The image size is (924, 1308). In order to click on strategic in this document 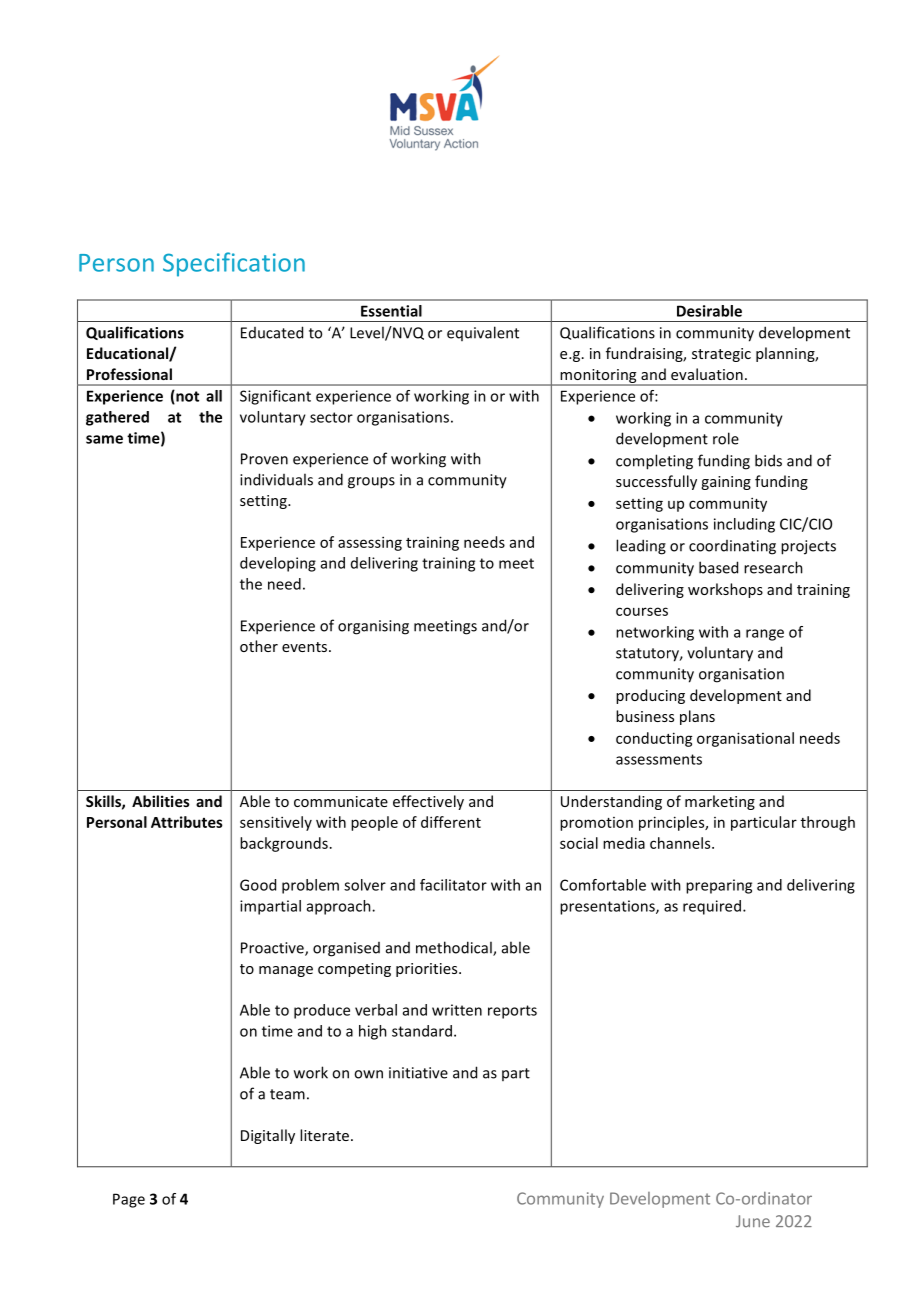, I will do `click(721, 355)`.
